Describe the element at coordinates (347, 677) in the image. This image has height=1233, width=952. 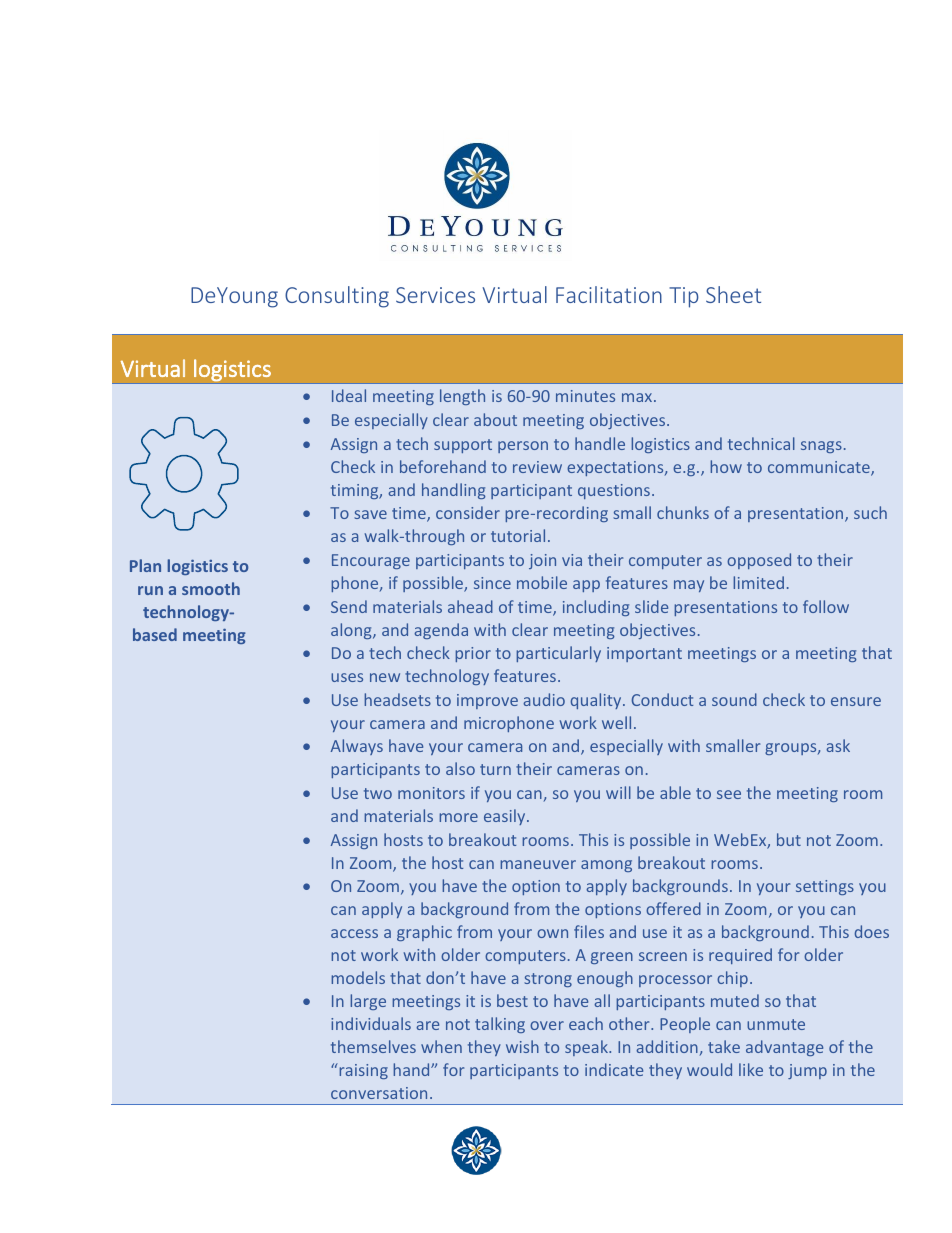
I see `uses` at that location.
